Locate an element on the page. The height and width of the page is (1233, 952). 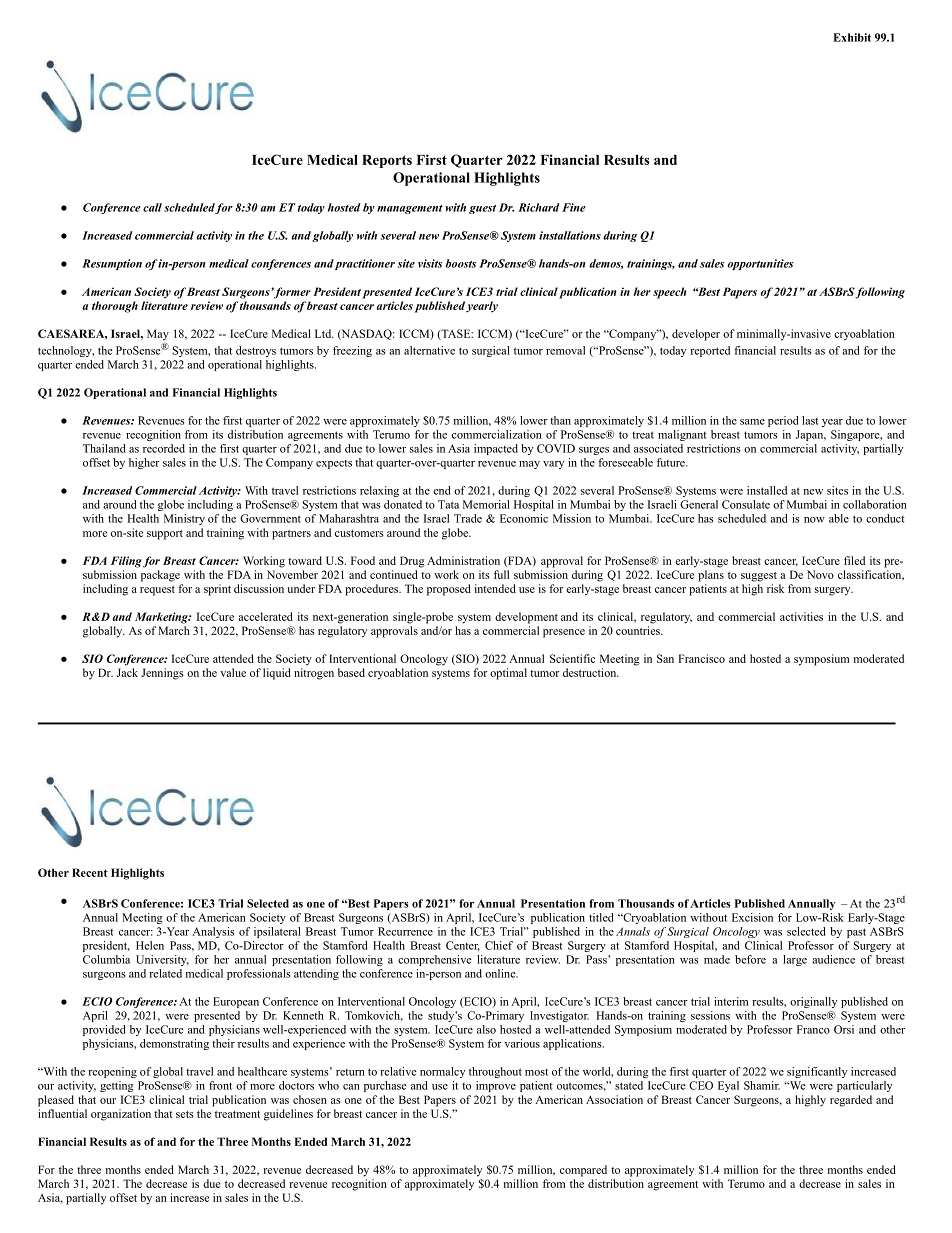
Shamir is located at coordinates (762, 1085).
